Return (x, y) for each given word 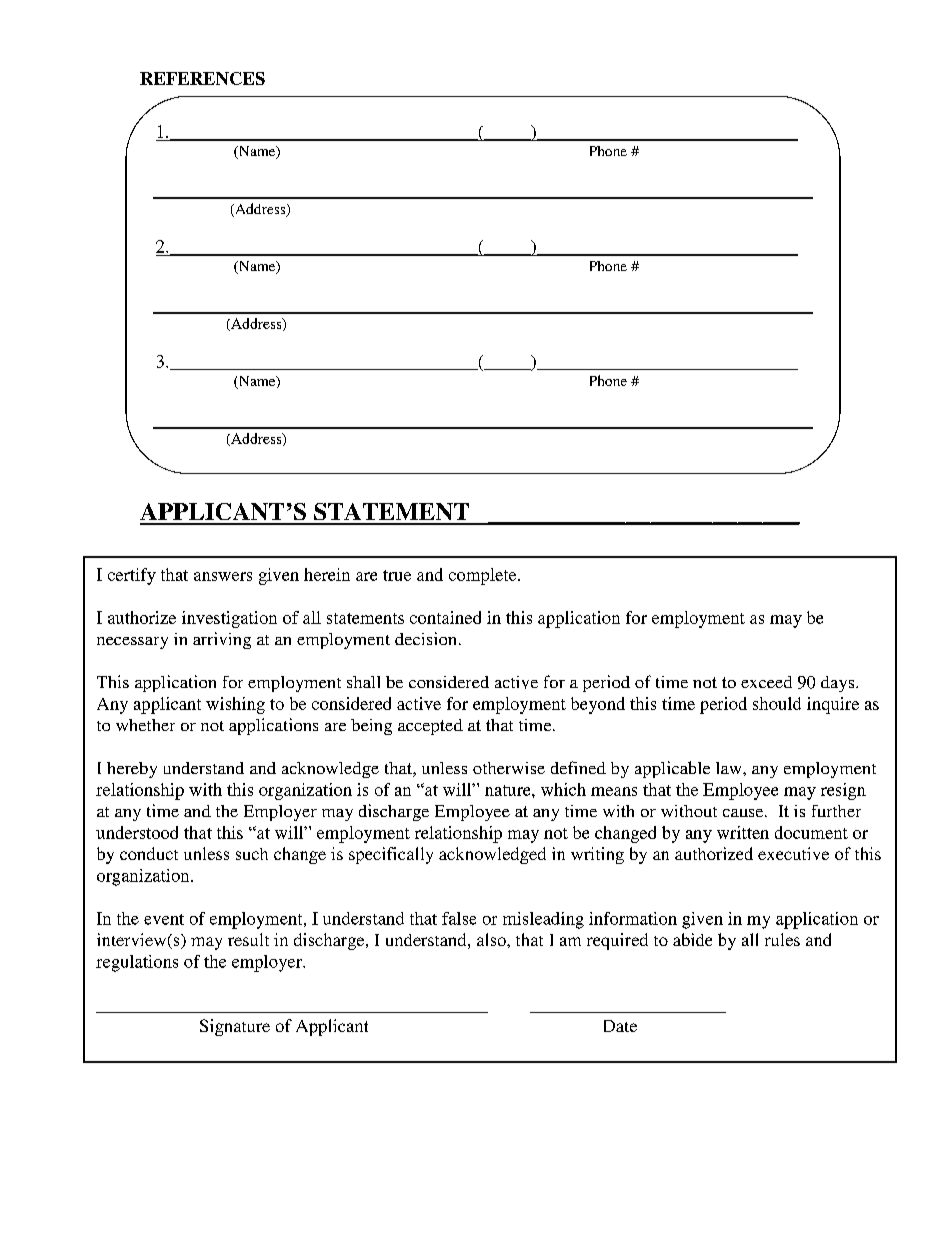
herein (327, 574)
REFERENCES (202, 78)
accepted (430, 727)
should (777, 703)
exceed (766, 682)
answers (223, 576)
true (397, 575)
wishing (235, 705)
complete (484, 576)
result (248, 939)
